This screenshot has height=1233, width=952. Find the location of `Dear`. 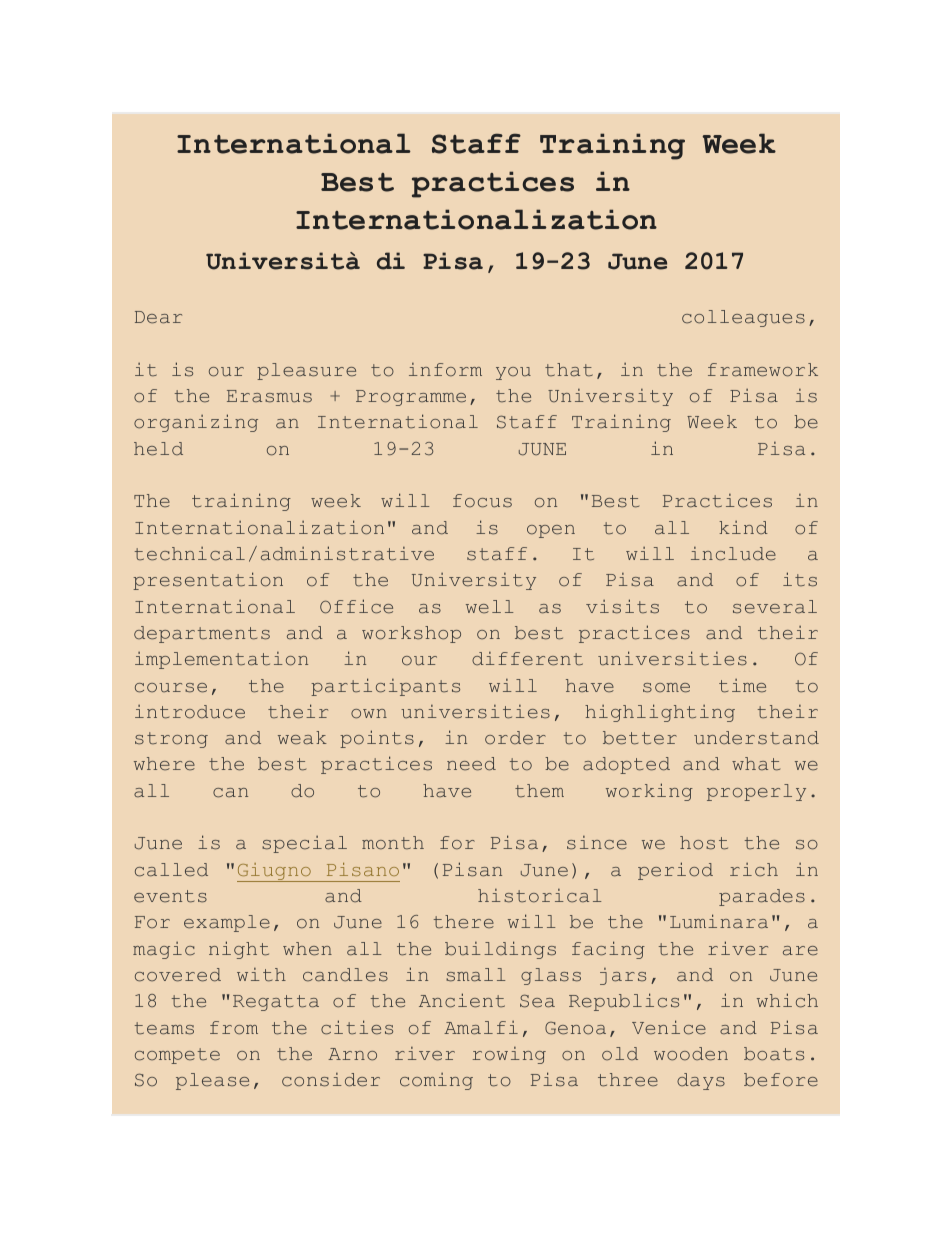

Dear is located at coordinates (158, 317).
